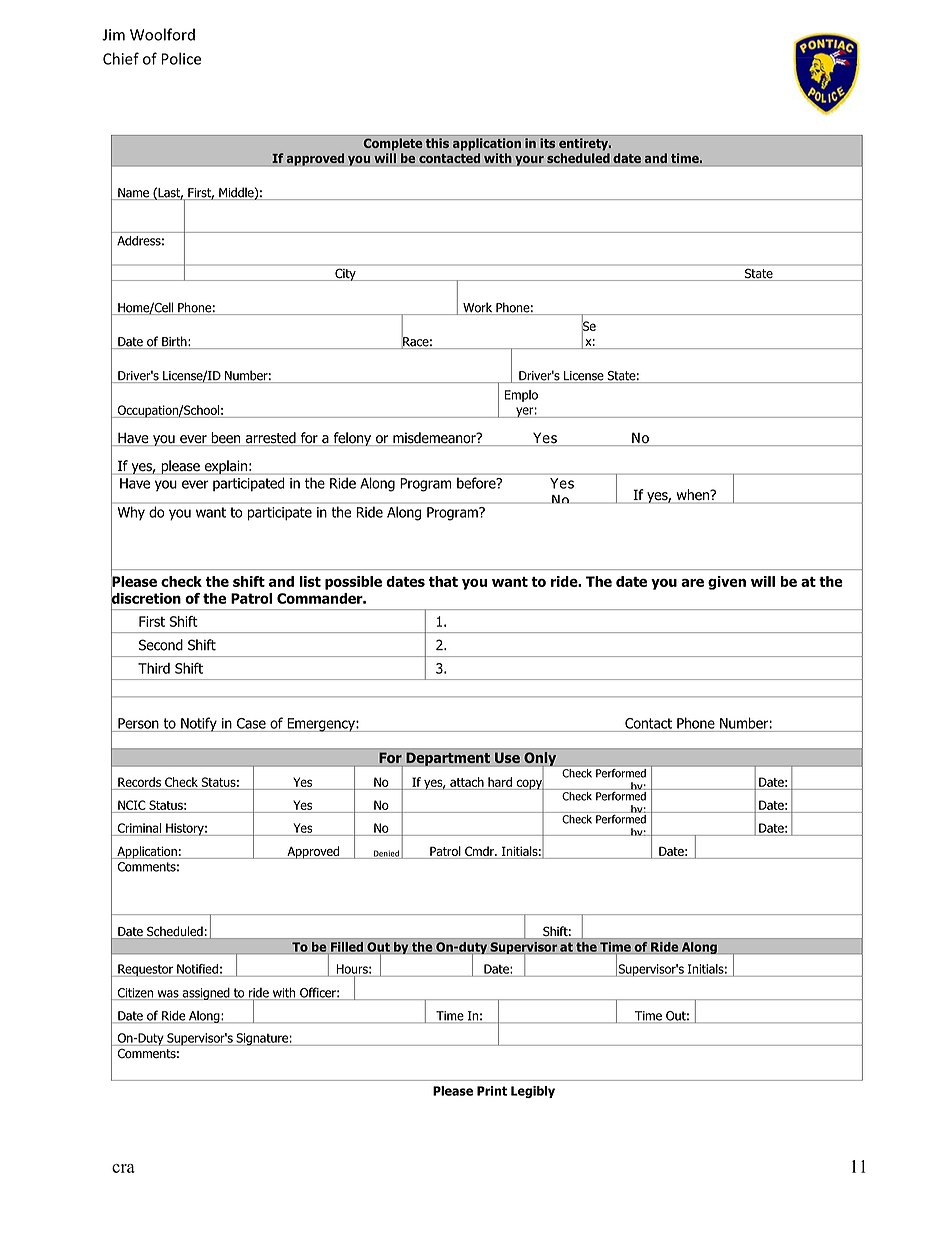 This image has height=1233, width=952. Describe the element at coordinates (226, 439) in the image. I see `been` at that location.
